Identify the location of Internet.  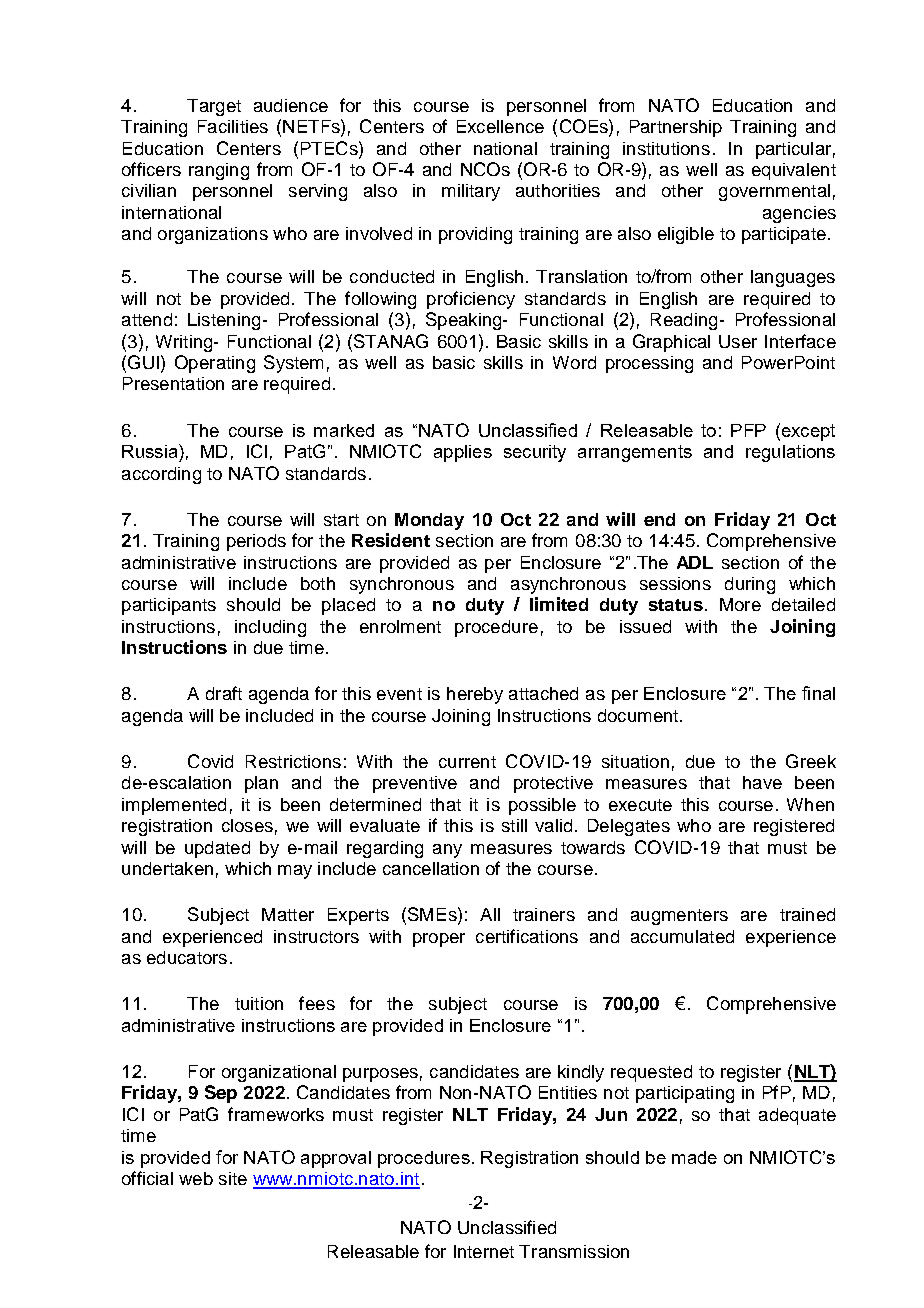
(484, 1251).
